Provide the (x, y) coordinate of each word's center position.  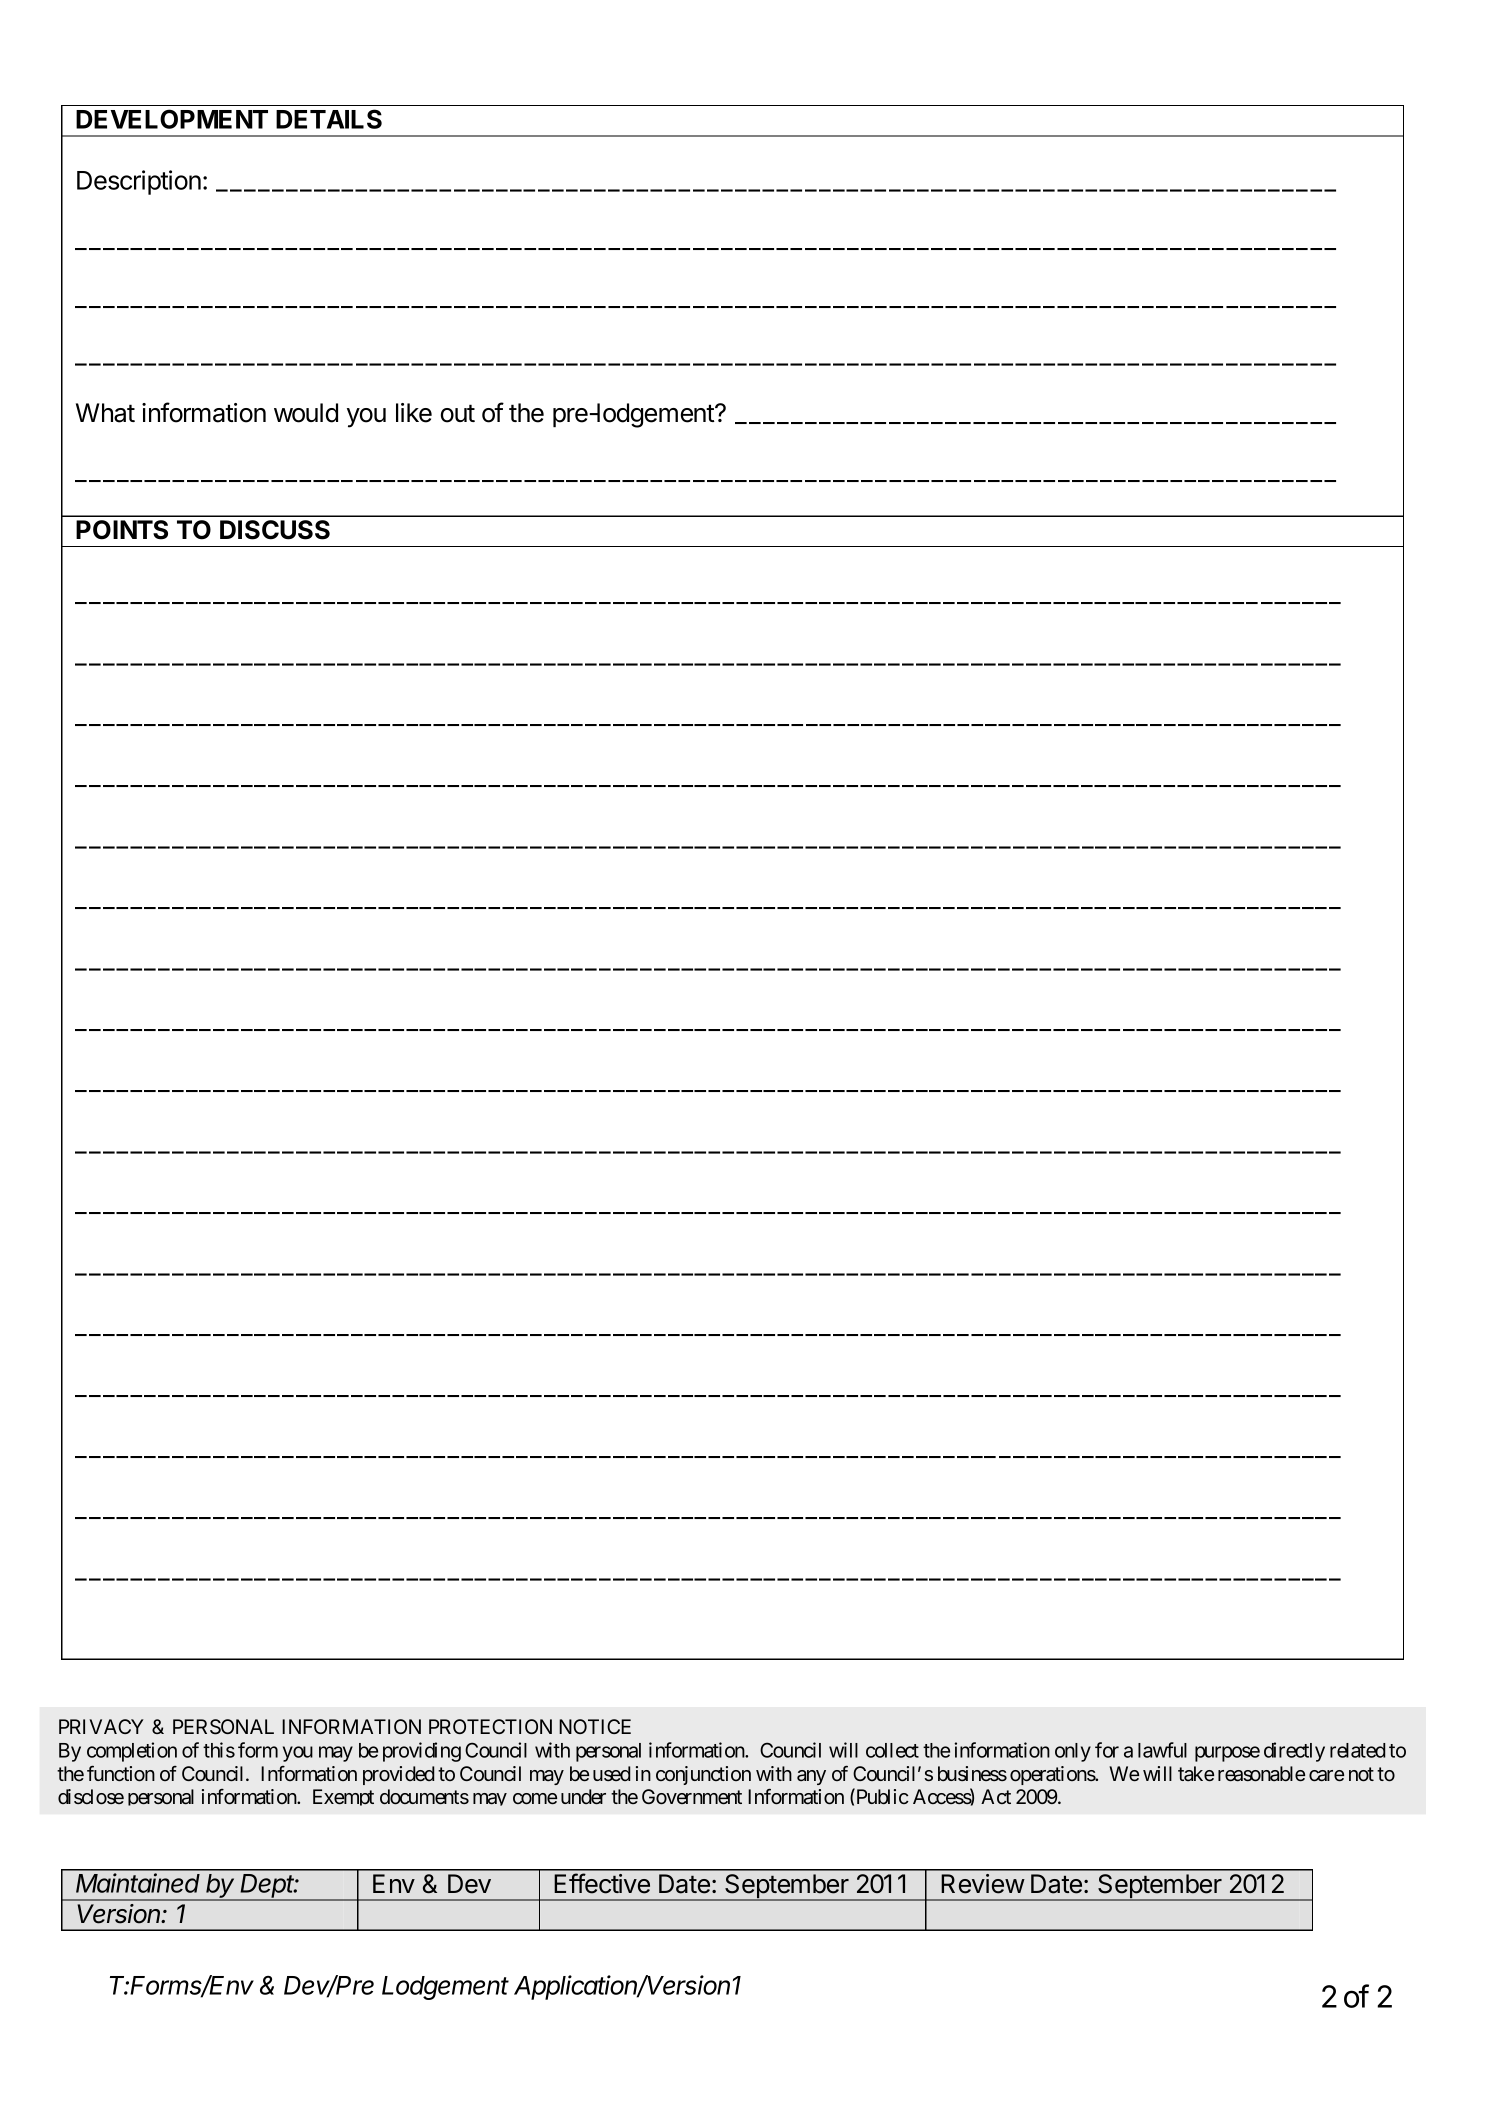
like (414, 413)
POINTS (122, 530)
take (1196, 1774)
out (458, 413)
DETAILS (329, 119)
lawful (1162, 1750)
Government (692, 1797)
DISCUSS (275, 530)
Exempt (343, 1797)
